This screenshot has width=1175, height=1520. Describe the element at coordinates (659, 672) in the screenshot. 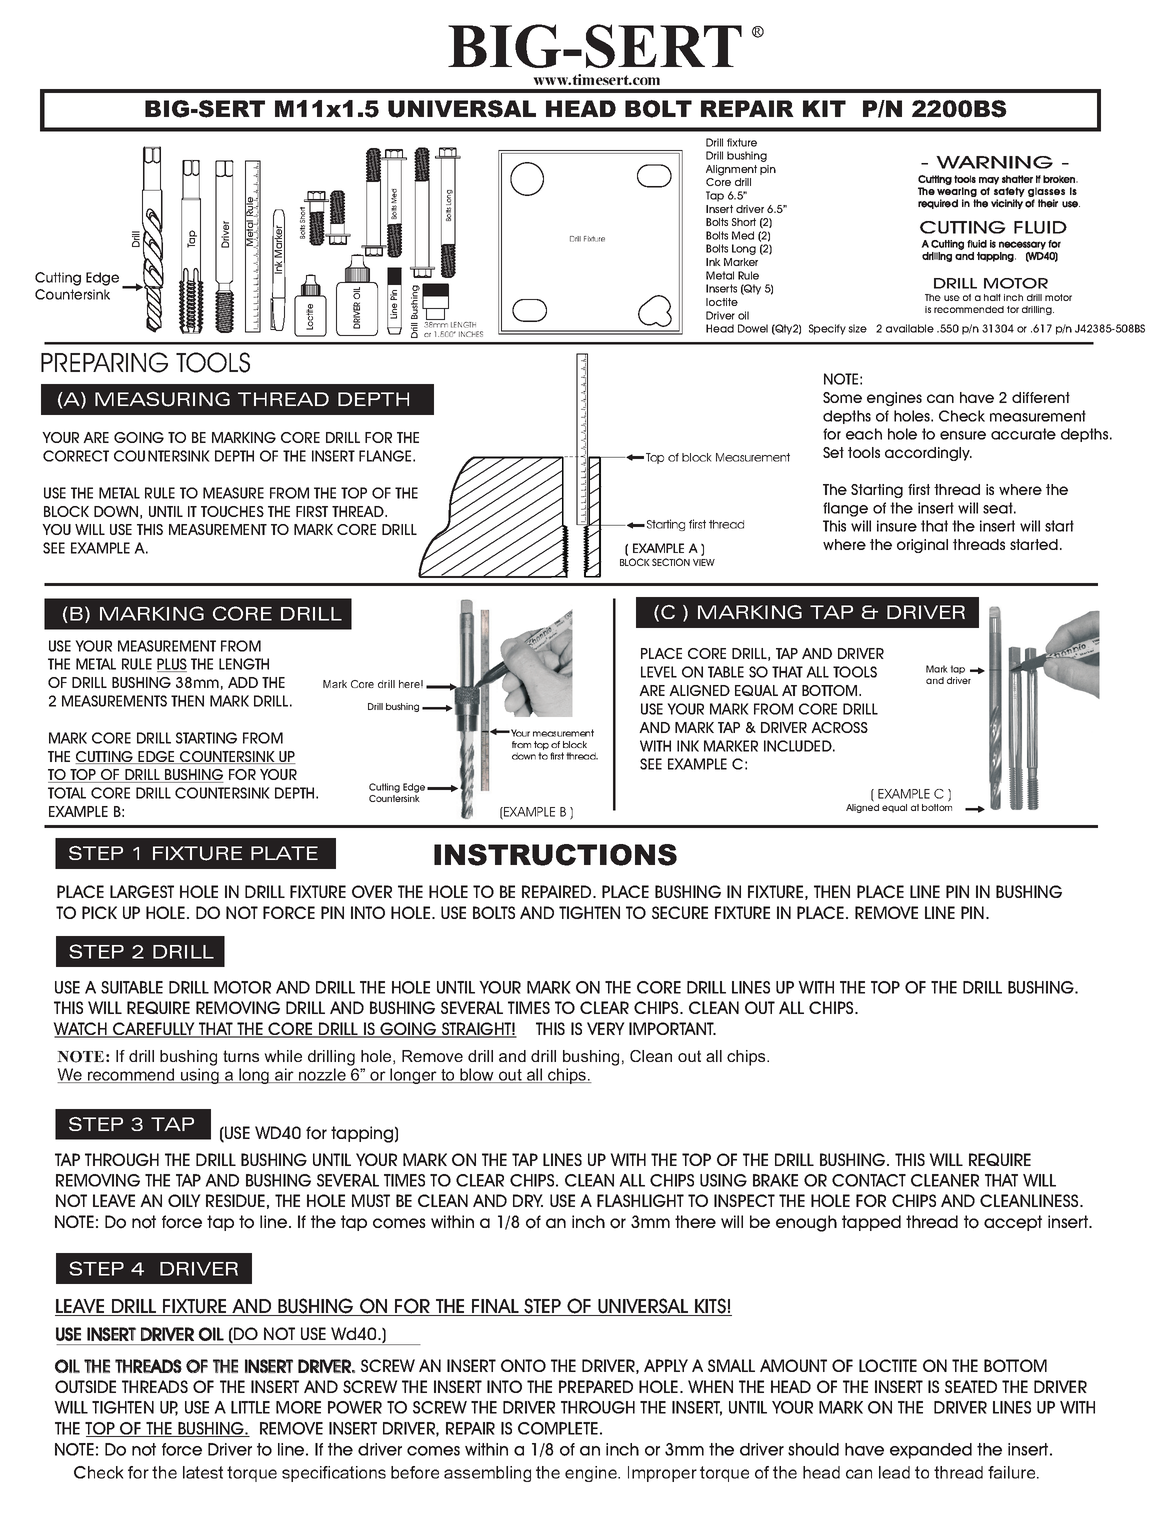

I see `LEVEL` at that location.
